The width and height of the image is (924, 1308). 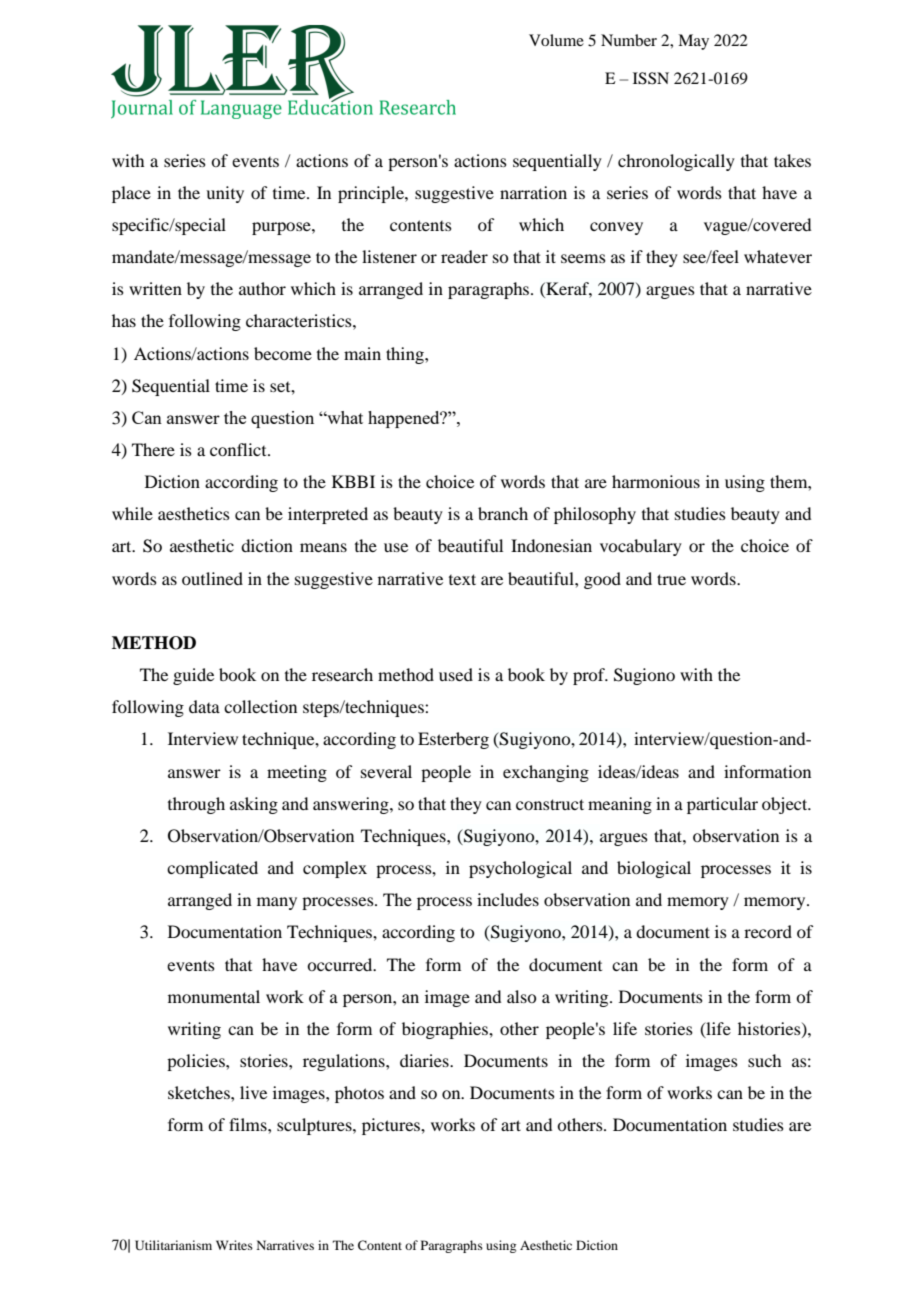 I want to click on includes, so click(x=508, y=899).
